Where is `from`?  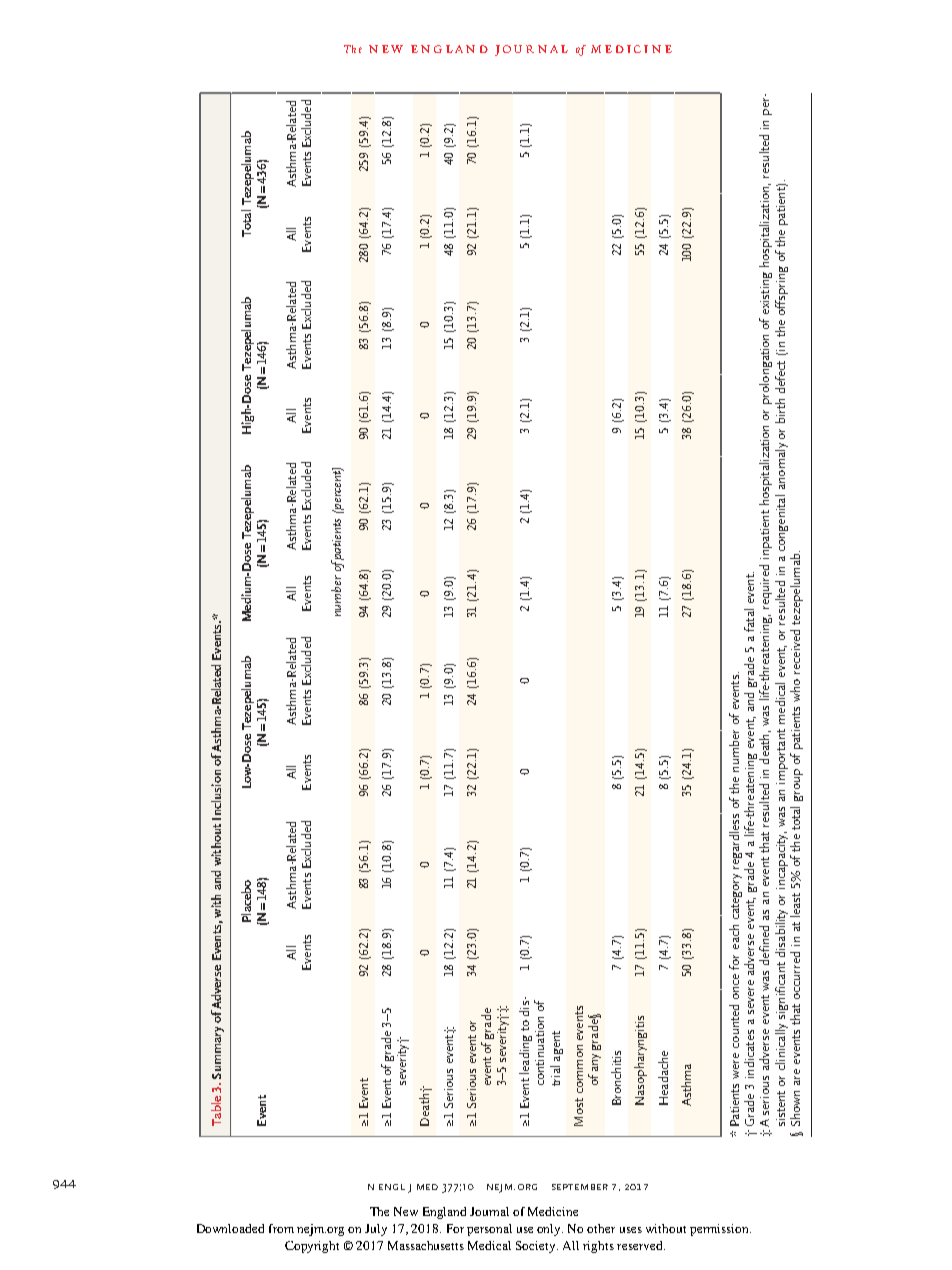
from is located at coordinates (281, 1228).
